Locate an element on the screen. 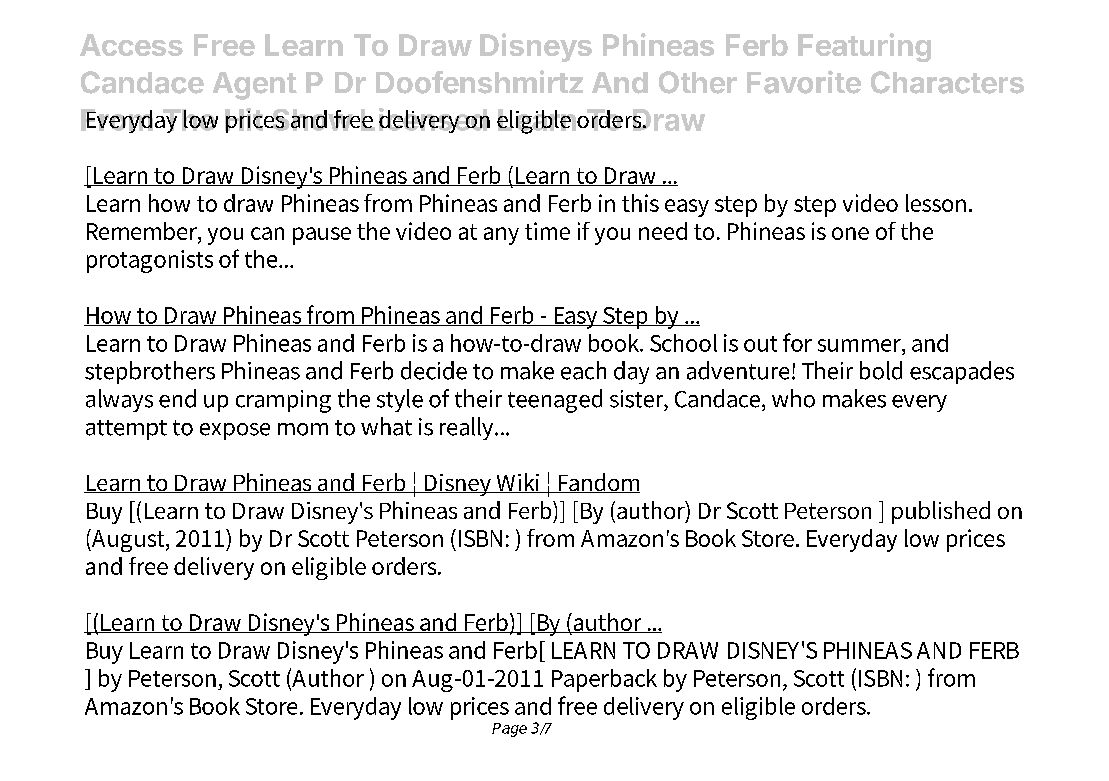 This screenshot has width=1109, height=781. time is located at coordinates (547, 231).
